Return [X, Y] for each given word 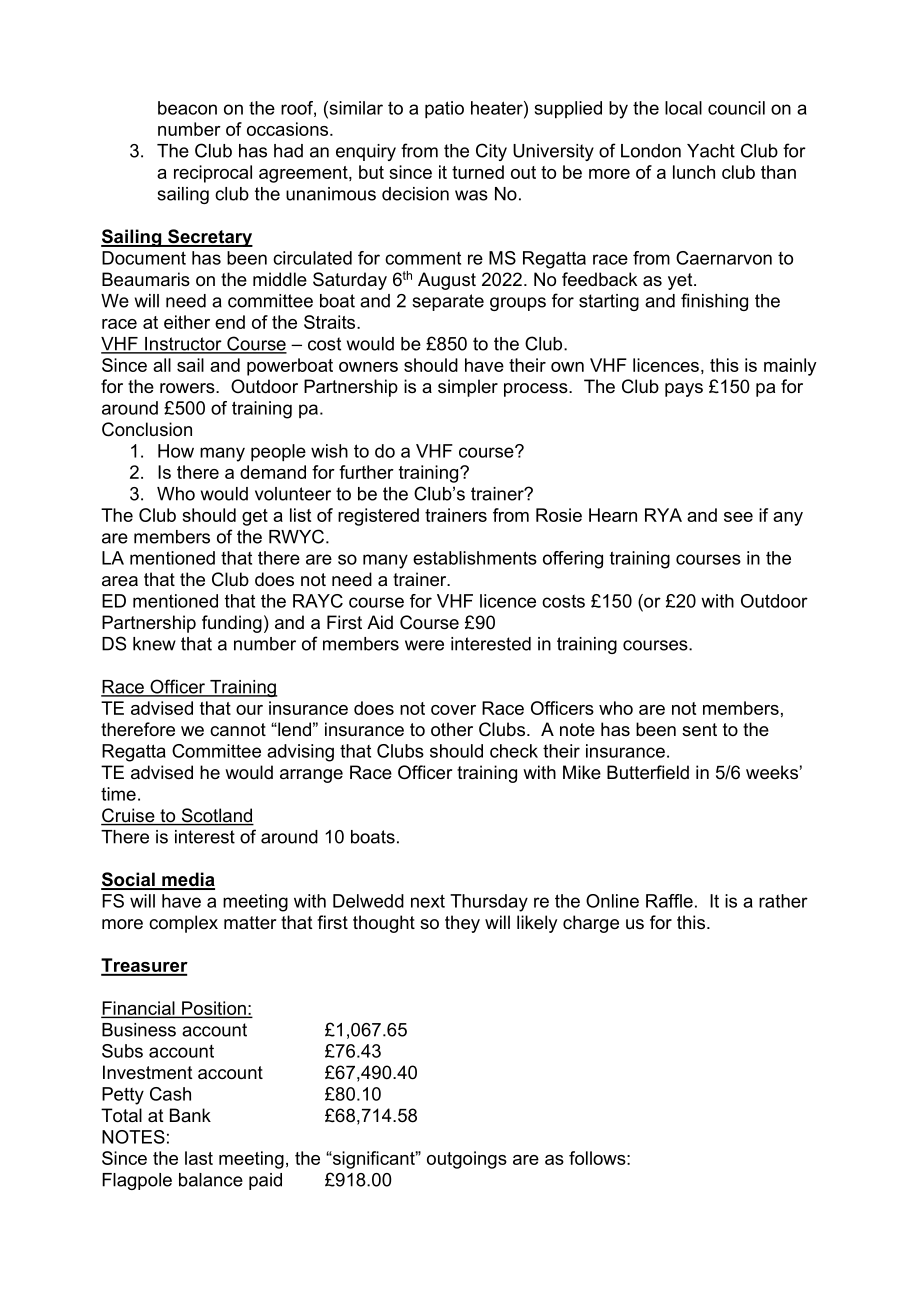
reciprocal [213, 174]
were [424, 645]
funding [232, 624]
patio [444, 110]
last [199, 1158]
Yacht [711, 151]
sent [699, 730]
